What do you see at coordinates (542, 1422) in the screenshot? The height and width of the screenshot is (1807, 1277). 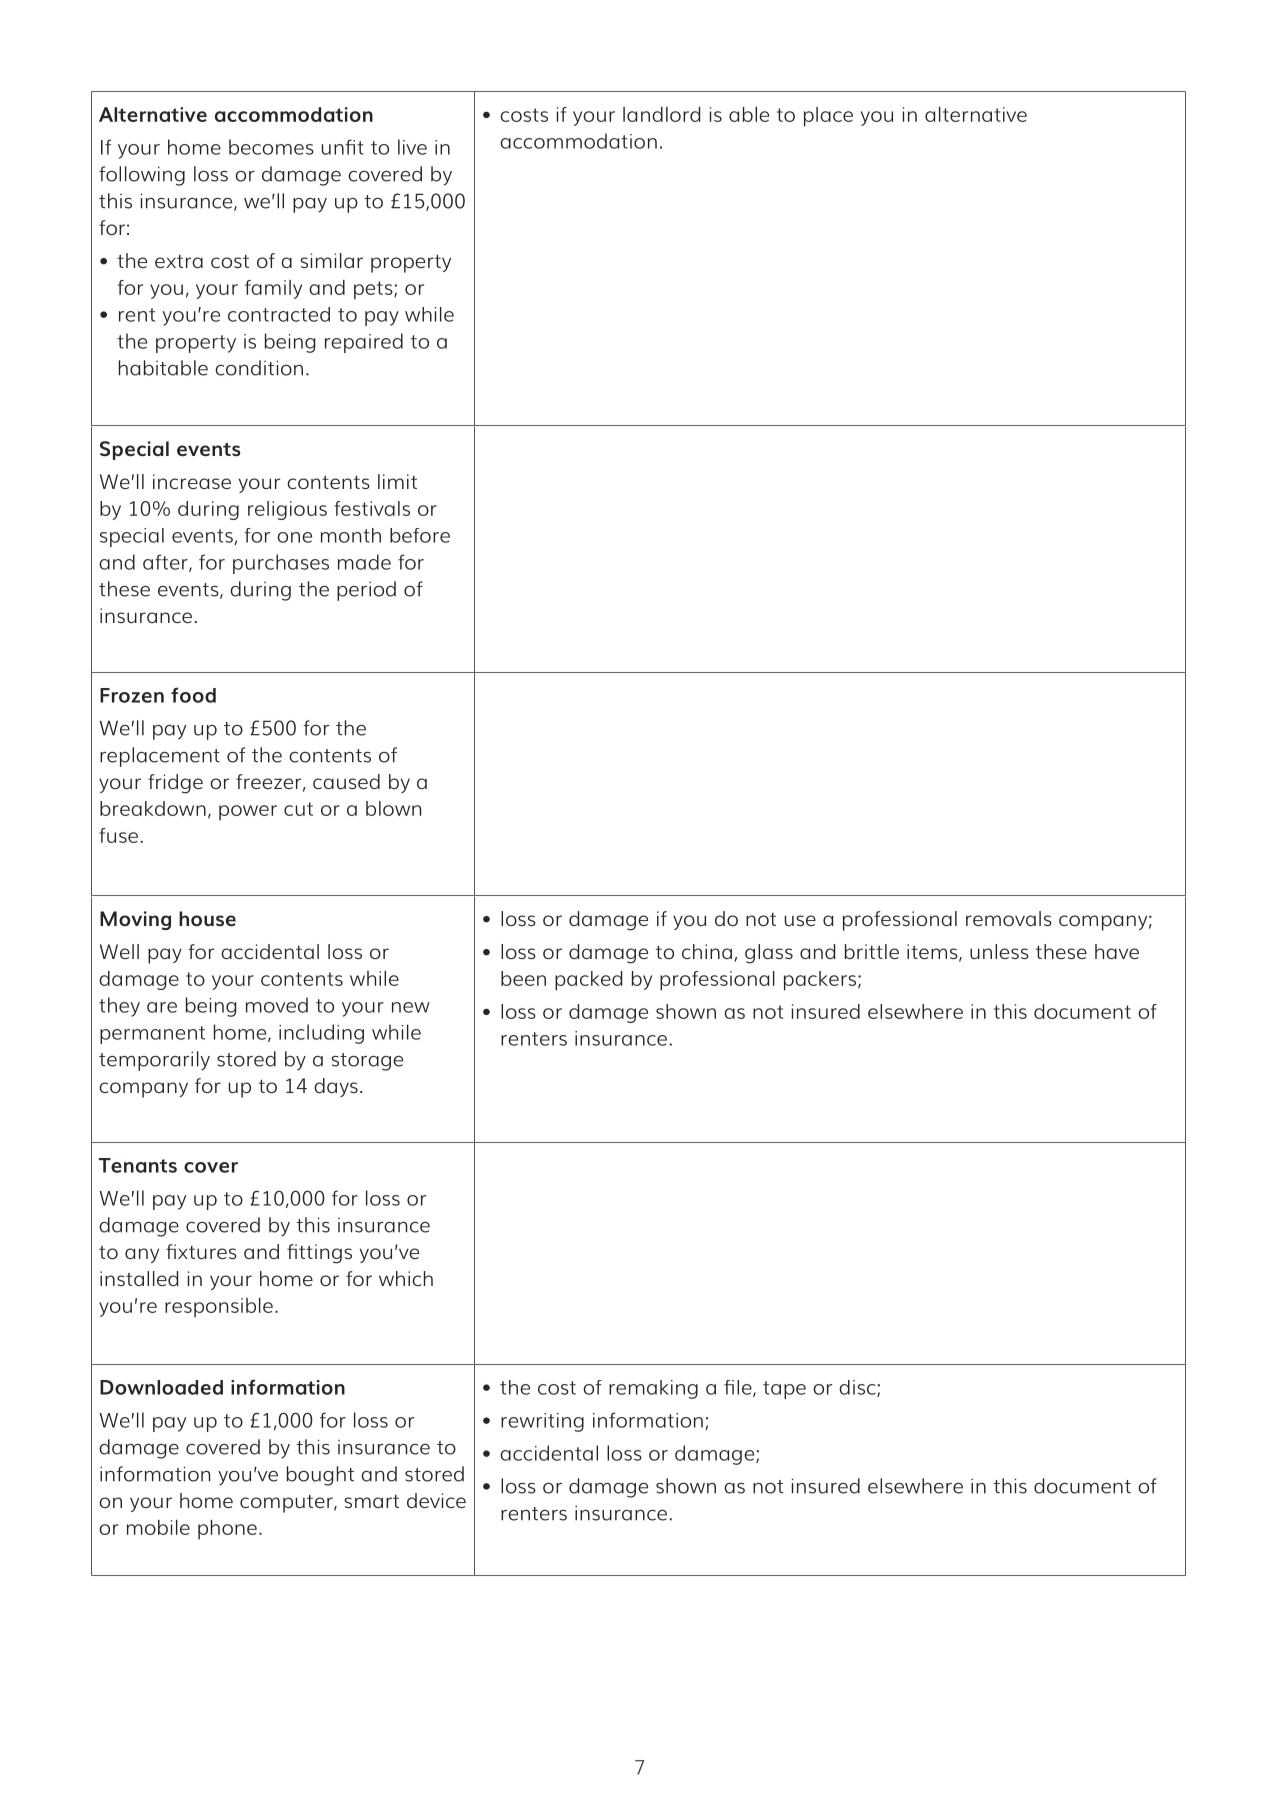 I see `rewriting` at bounding box center [542, 1422].
